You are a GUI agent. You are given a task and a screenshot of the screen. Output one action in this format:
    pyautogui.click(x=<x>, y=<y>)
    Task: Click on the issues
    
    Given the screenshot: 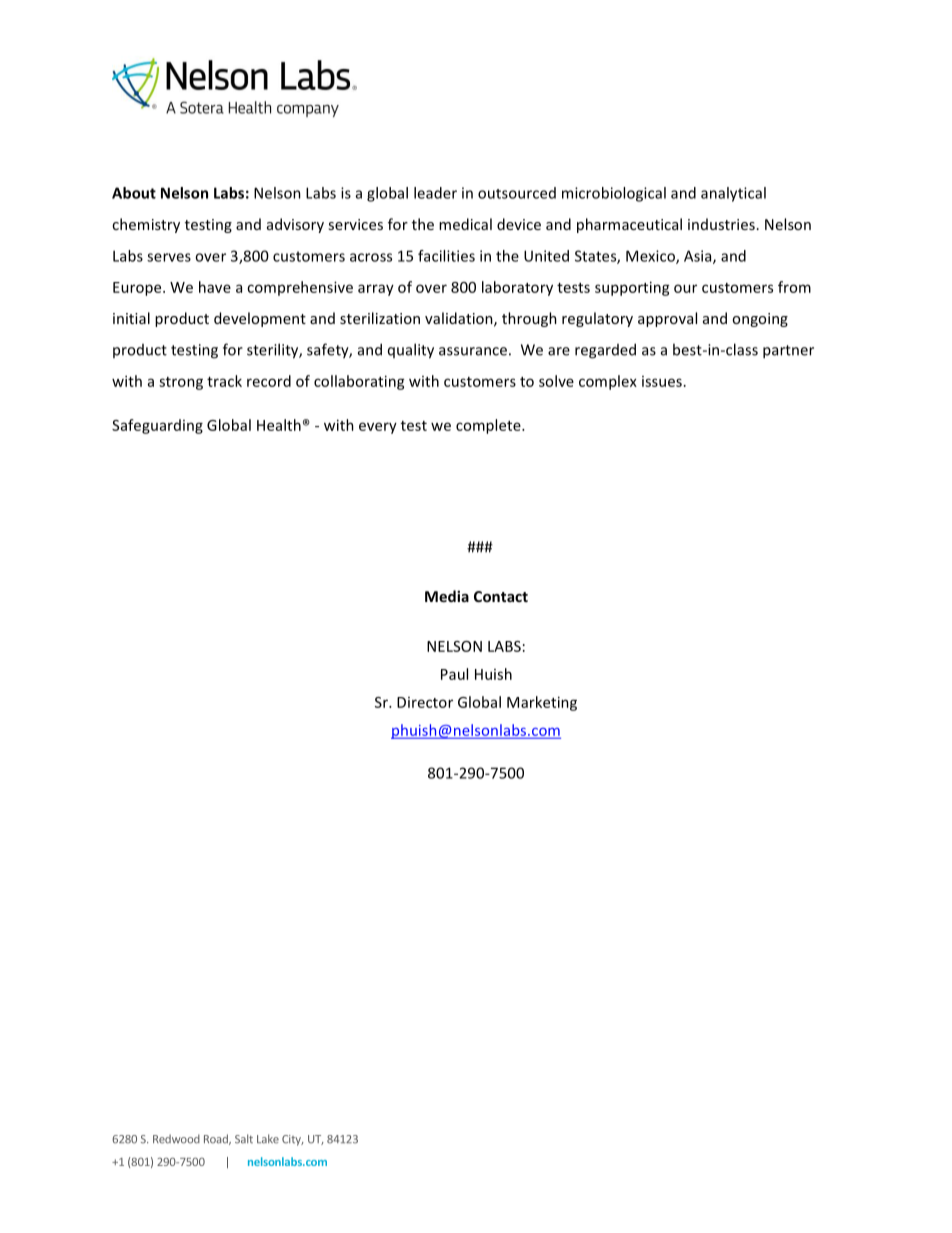 What is the action you would take?
    pyautogui.click(x=662, y=381)
